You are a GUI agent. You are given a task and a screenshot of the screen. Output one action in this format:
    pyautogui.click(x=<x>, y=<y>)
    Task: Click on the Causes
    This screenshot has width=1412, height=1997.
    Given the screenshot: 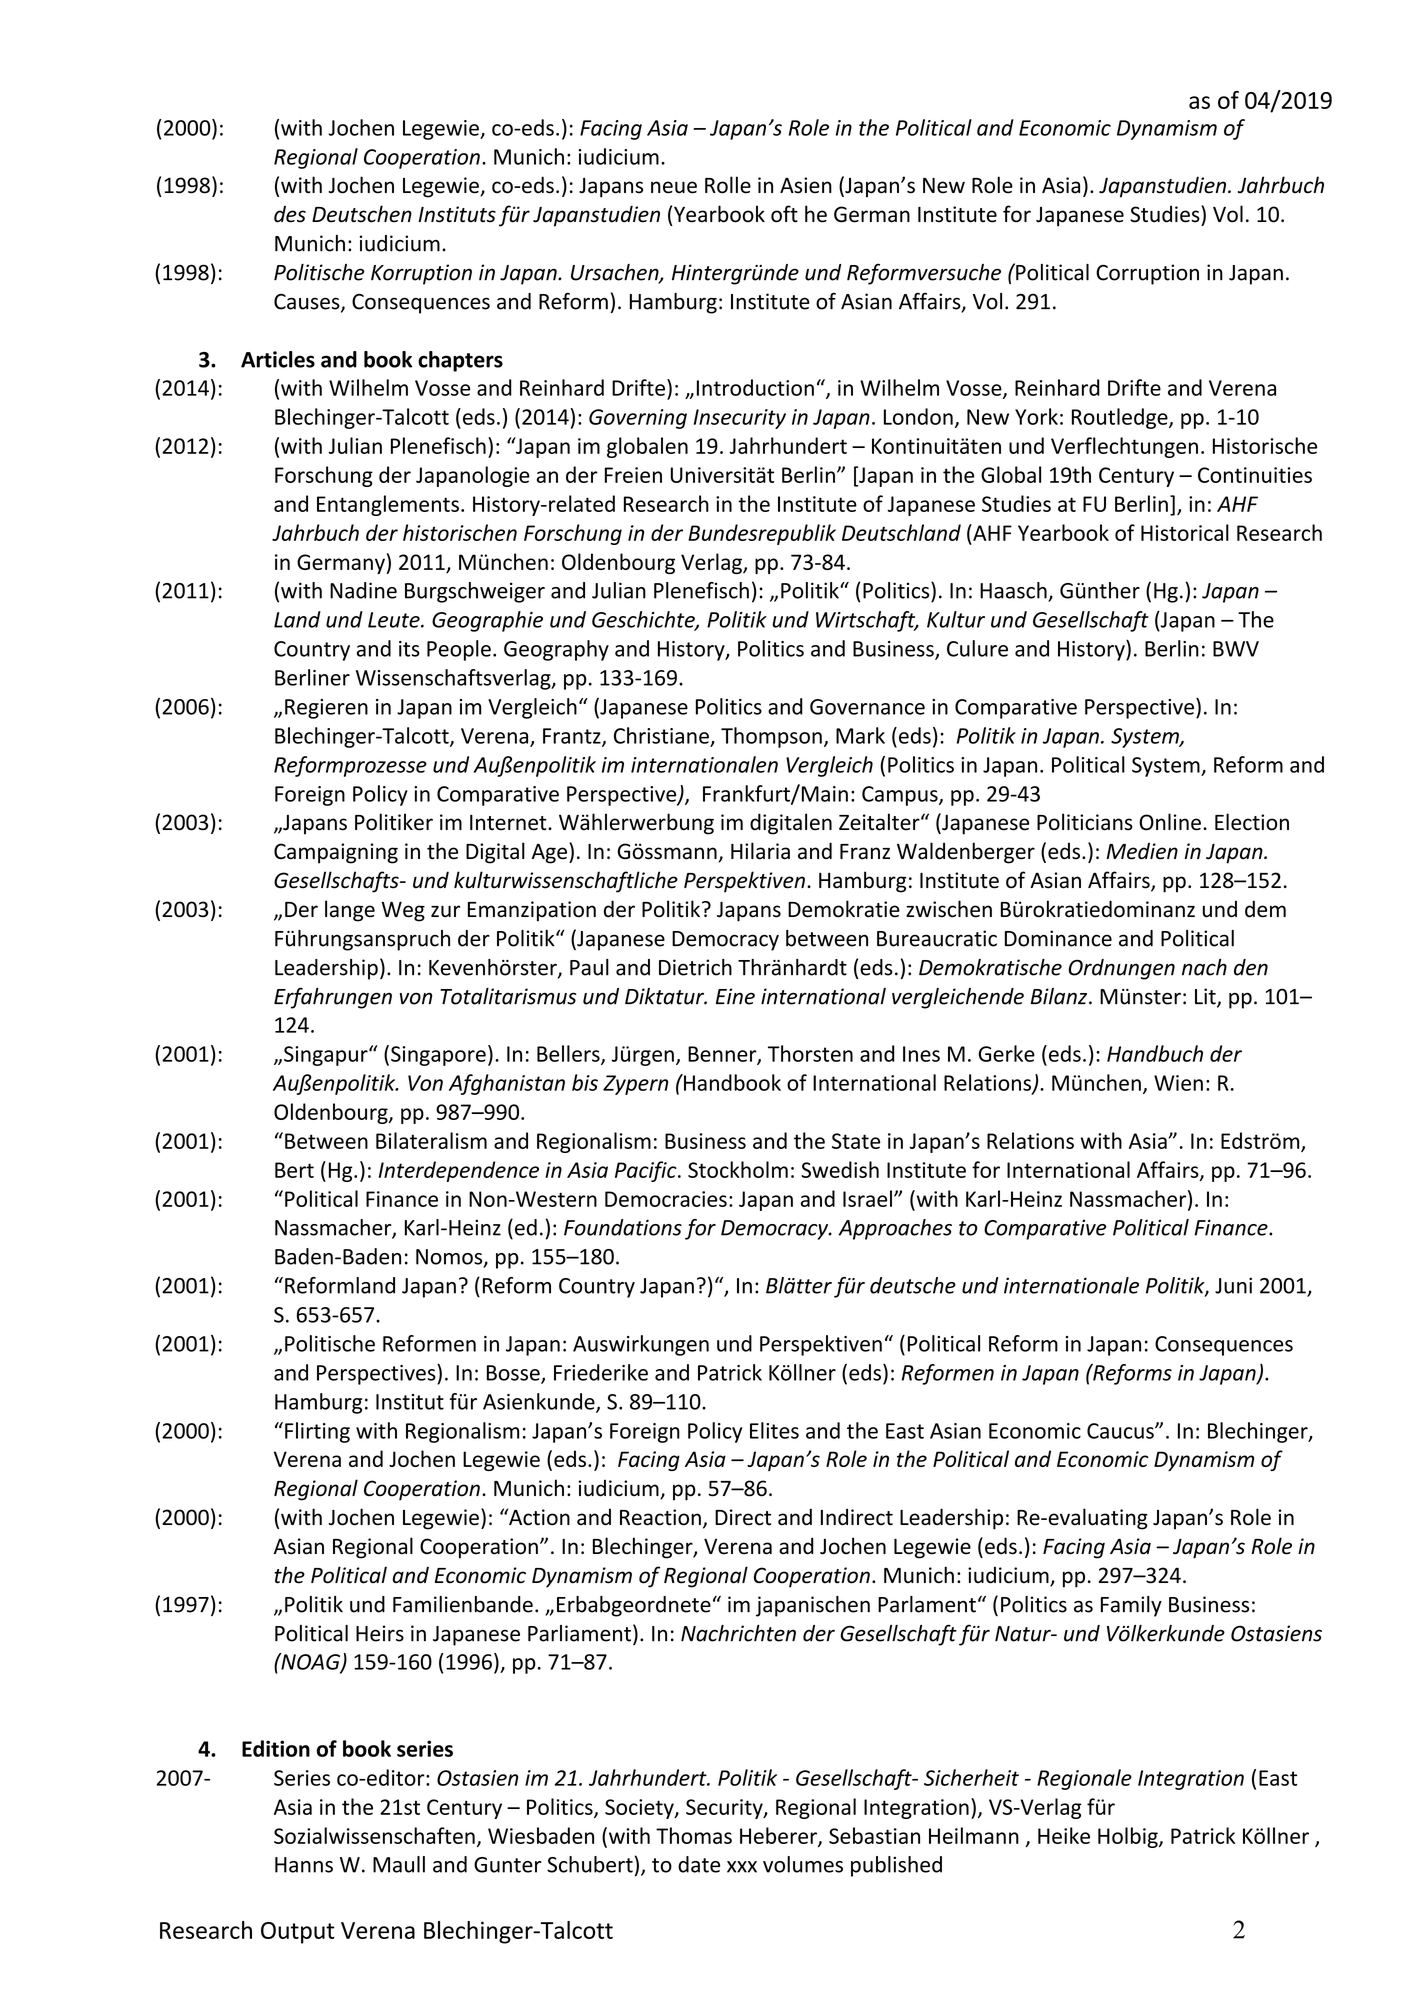 What is the action you would take?
    pyautogui.click(x=308, y=303)
